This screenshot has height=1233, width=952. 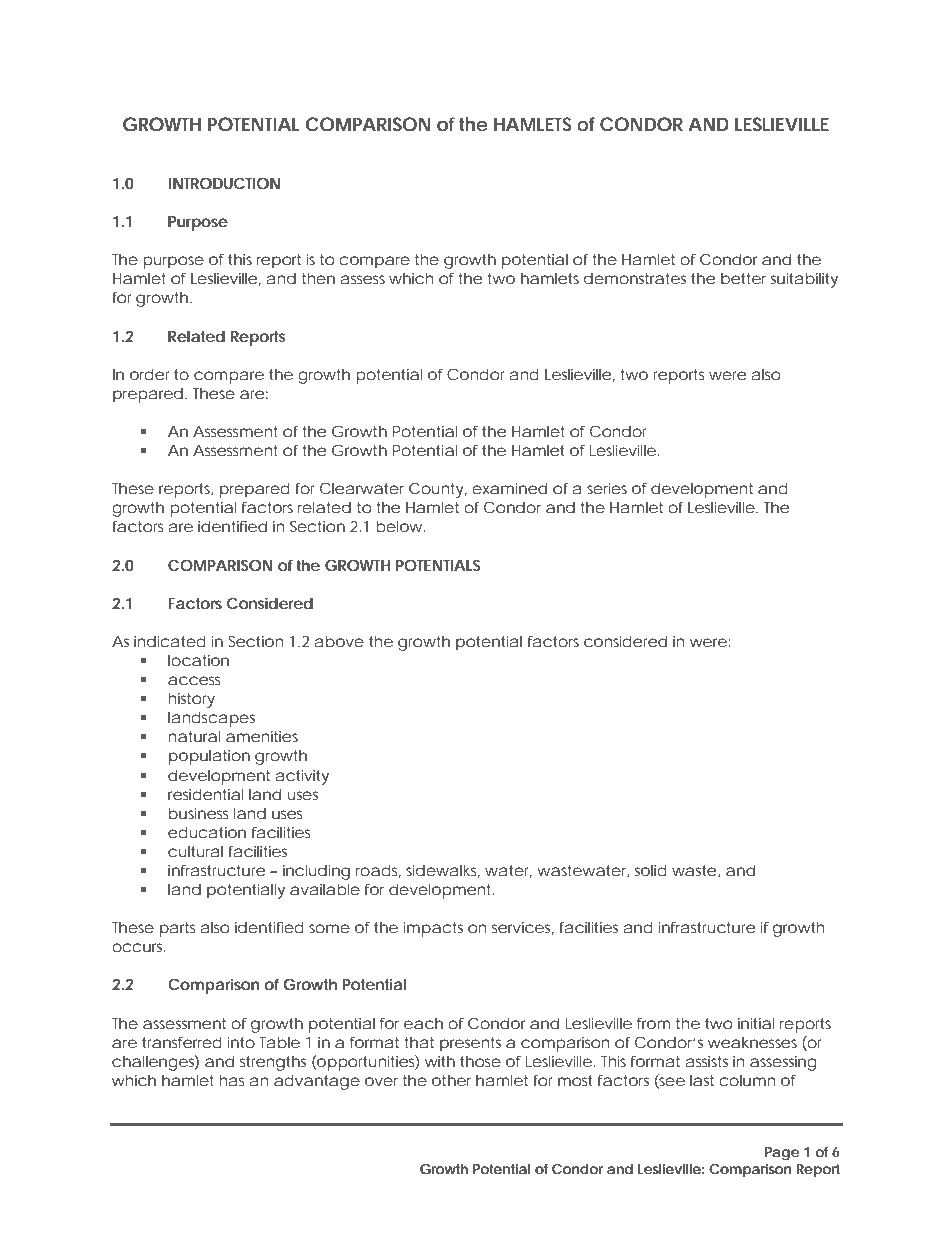 What do you see at coordinates (509, 488) in the screenshot?
I see `examined` at bounding box center [509, 488].
